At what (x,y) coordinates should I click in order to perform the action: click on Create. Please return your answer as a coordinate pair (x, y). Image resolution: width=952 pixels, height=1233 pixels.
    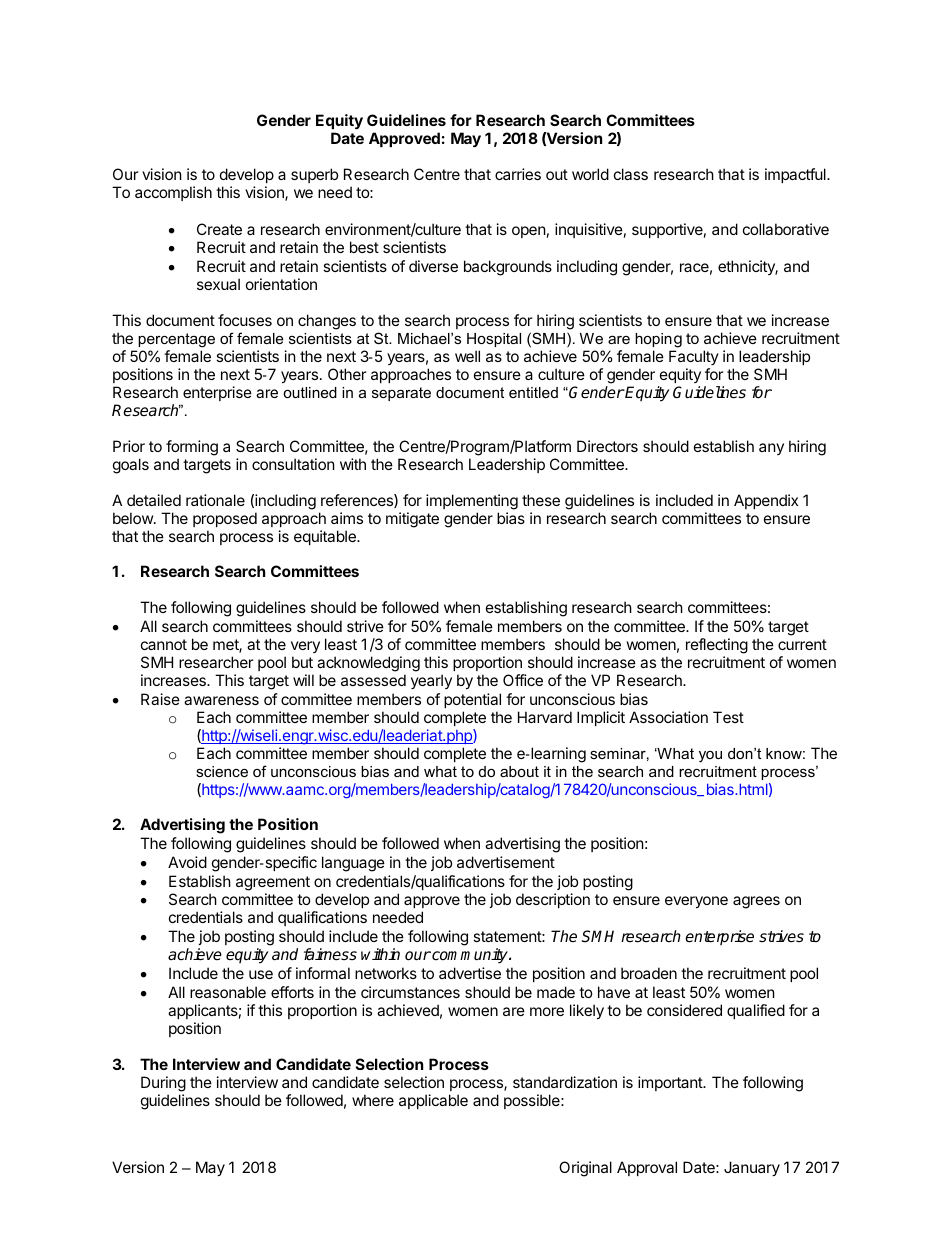
    Looking at the image, I should click on (219, 229).
